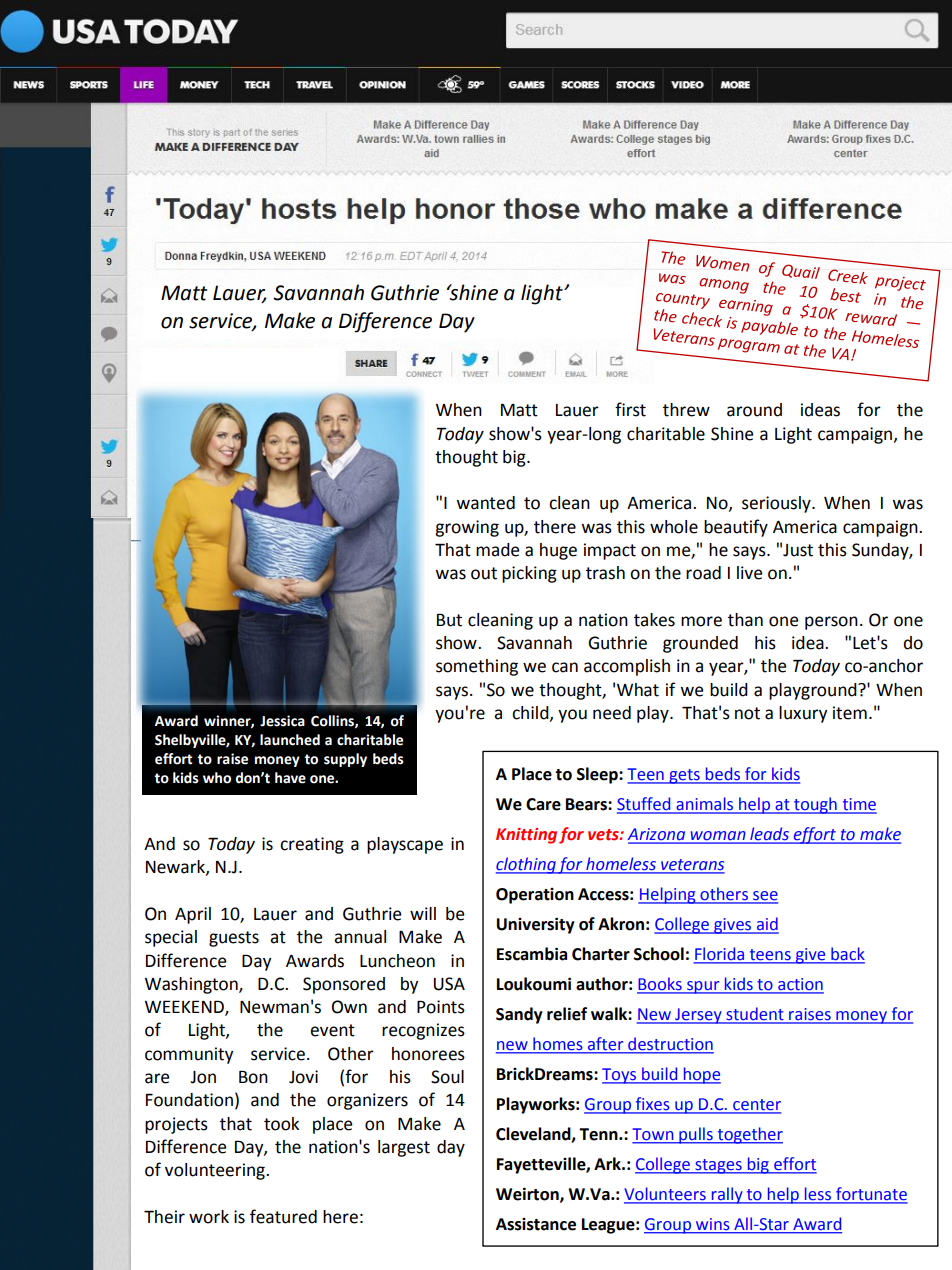 Image resolution: width=952 pixels, height=1270 pixels. Describe the element at coordinates (536, 1224) in the screenshot. I see `Assistance` at that location.
